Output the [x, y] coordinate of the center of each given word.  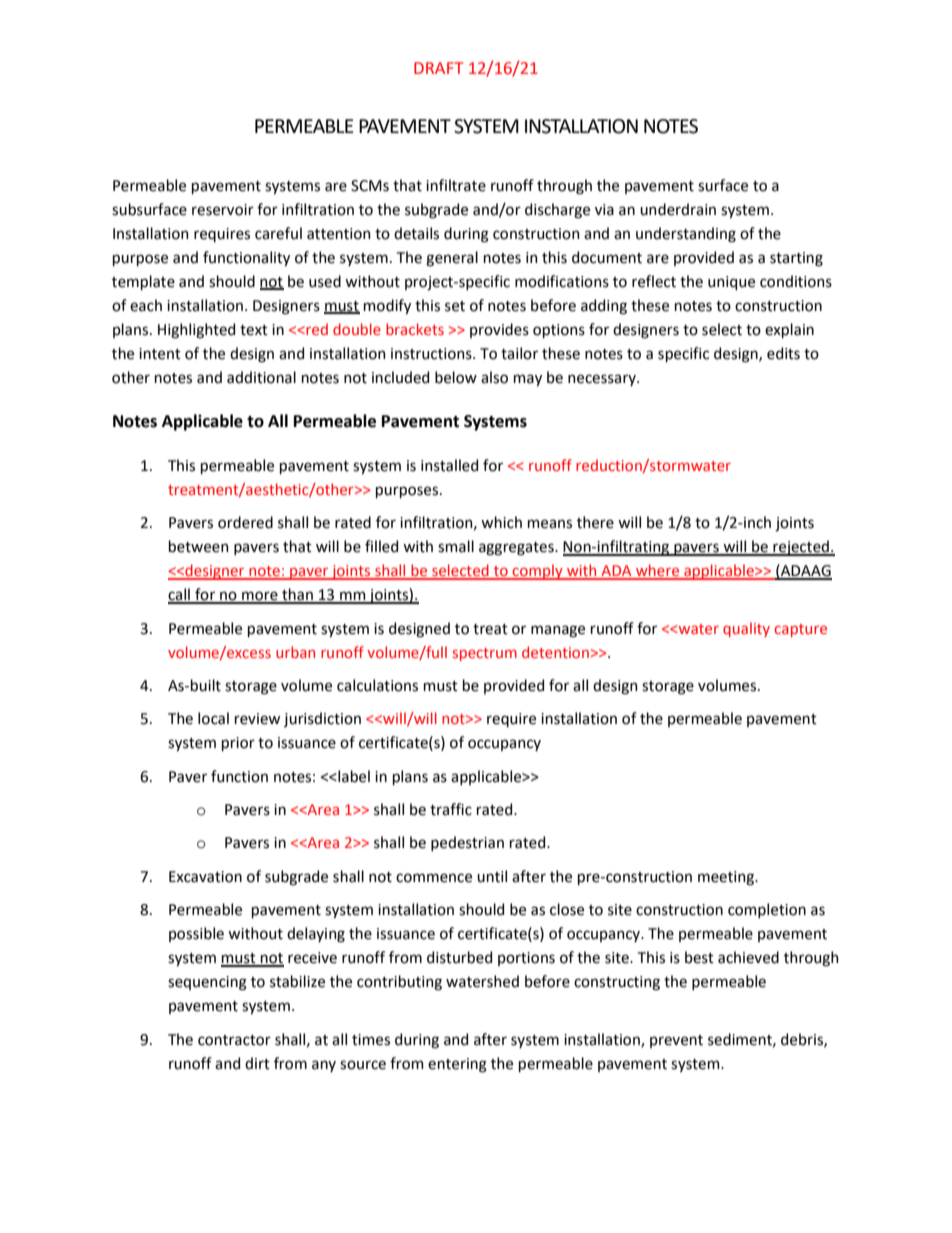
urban [295, 652]
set [455, 306]
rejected [801, 548]
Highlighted [196, 331]
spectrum [485, 654]
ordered [245, 522]
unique [731, 283]
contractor [234, 1040]
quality [746, 629]
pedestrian [467, 843]
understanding [686, 235]
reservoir [223, 210]
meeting [727, 878]
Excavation [205, 877]
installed [449, 465]
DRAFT [438, 68]
